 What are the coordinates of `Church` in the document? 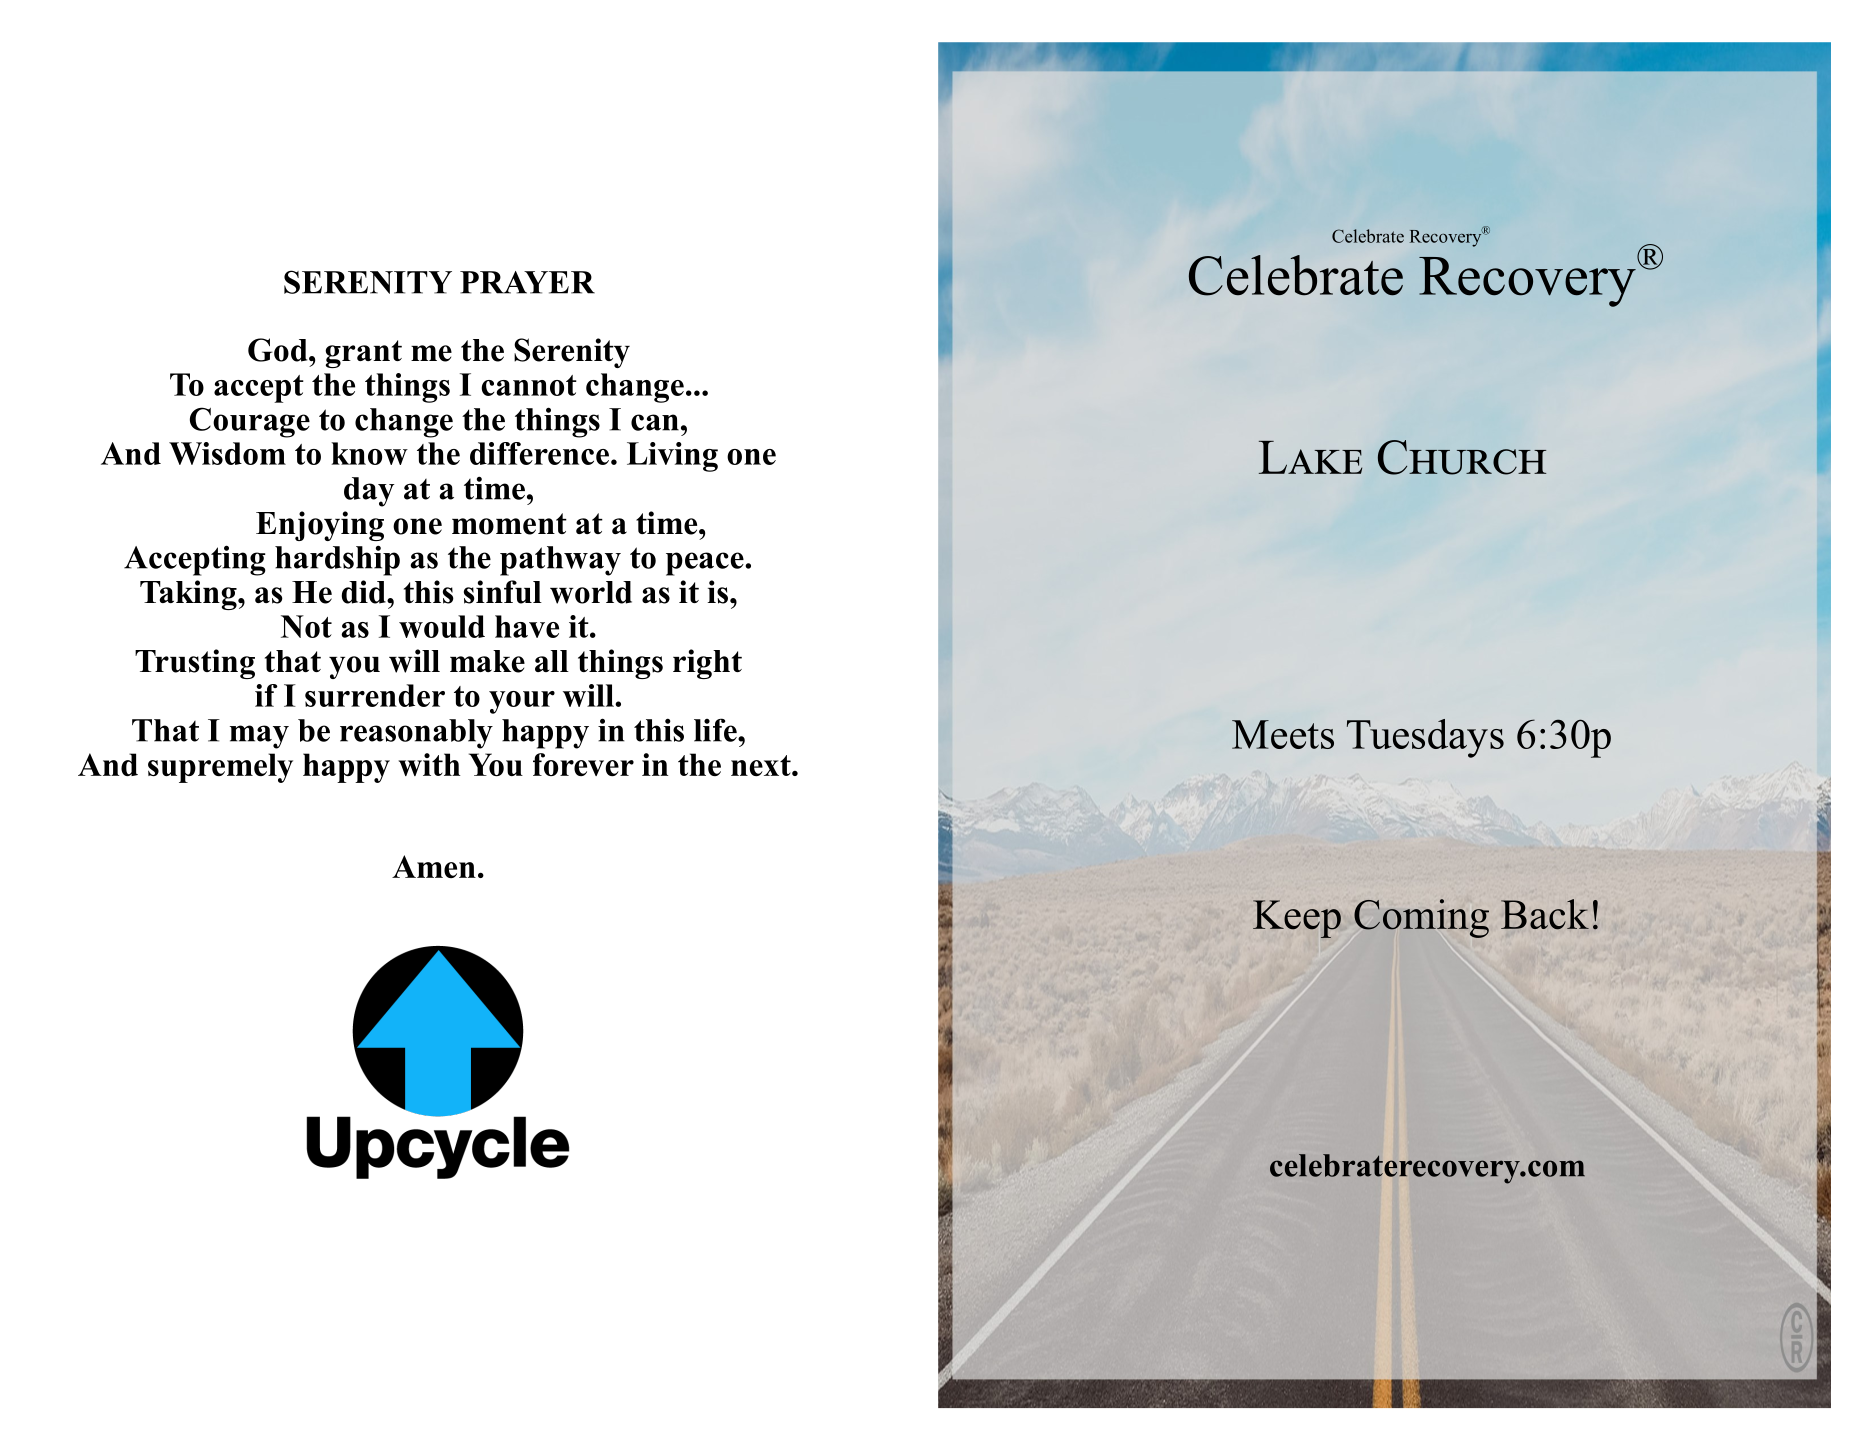 It's located at (1462, 457).
